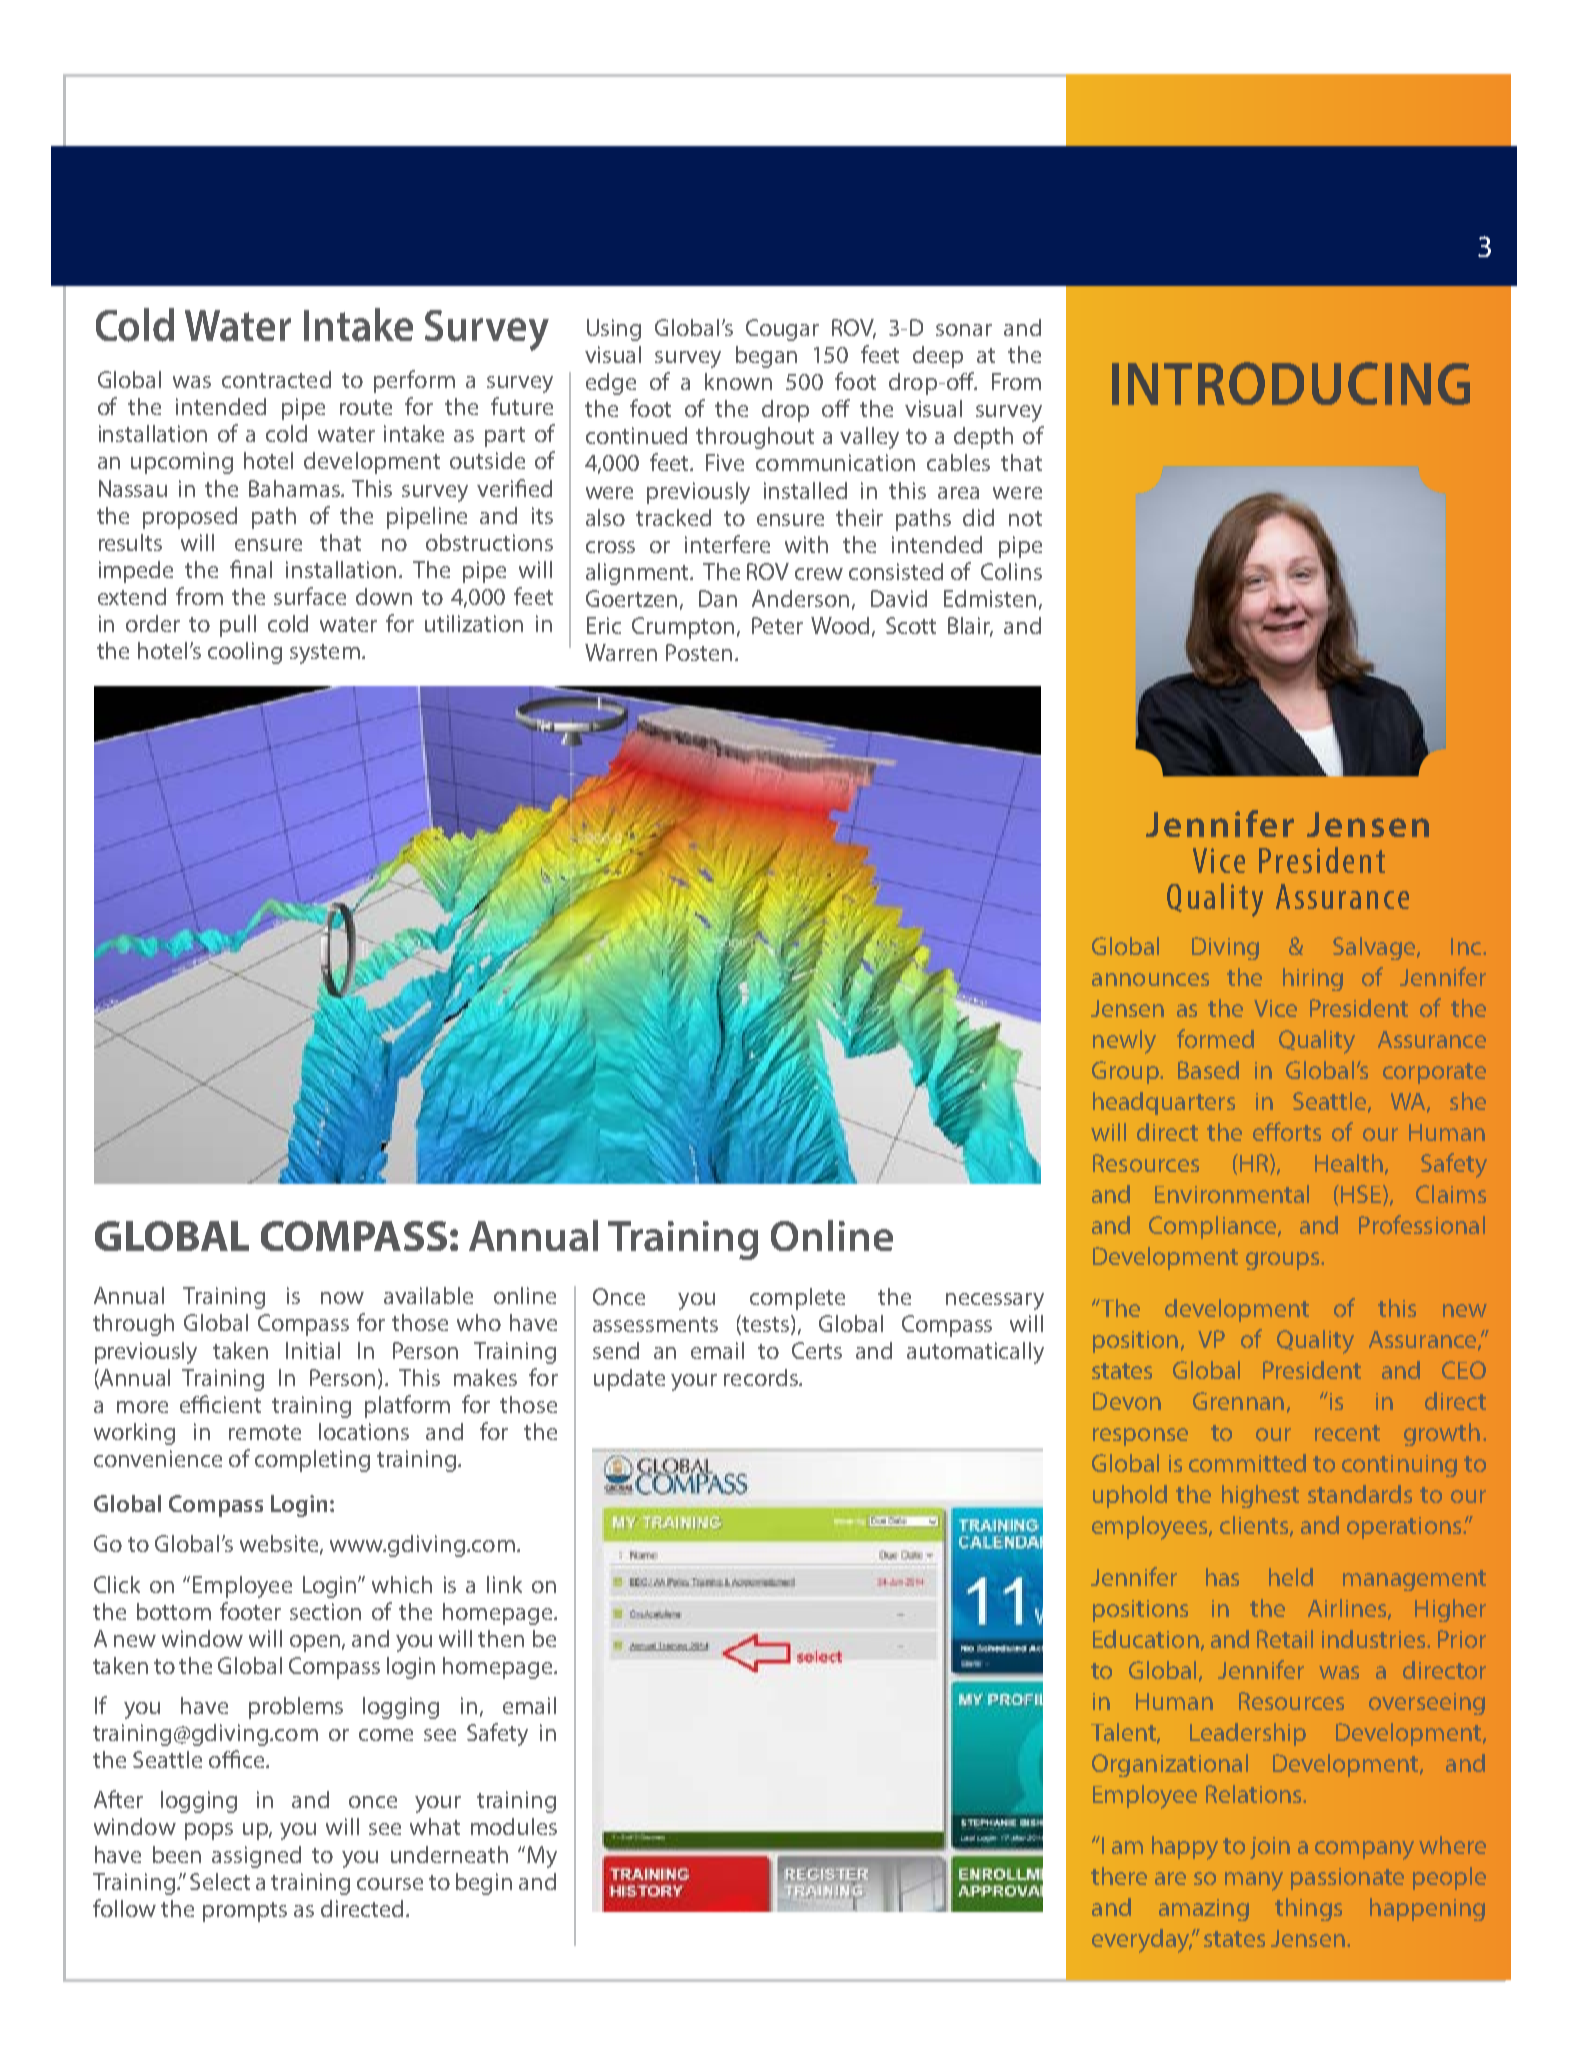 This page has width=1582, height=2047. I want to click on Salvage, so click(1375, 948).
